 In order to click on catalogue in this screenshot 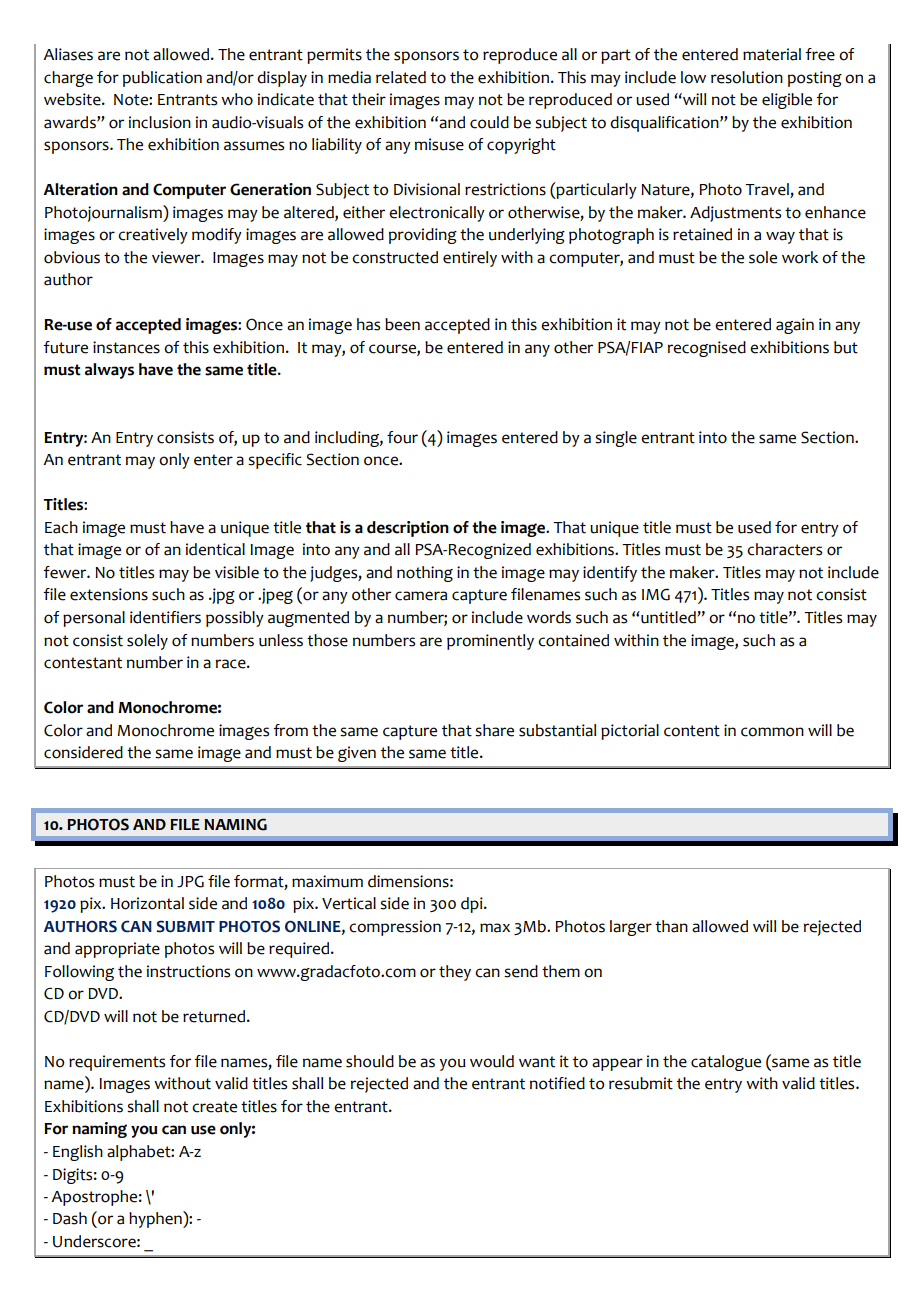, I will do `click(726, 1063)`.
